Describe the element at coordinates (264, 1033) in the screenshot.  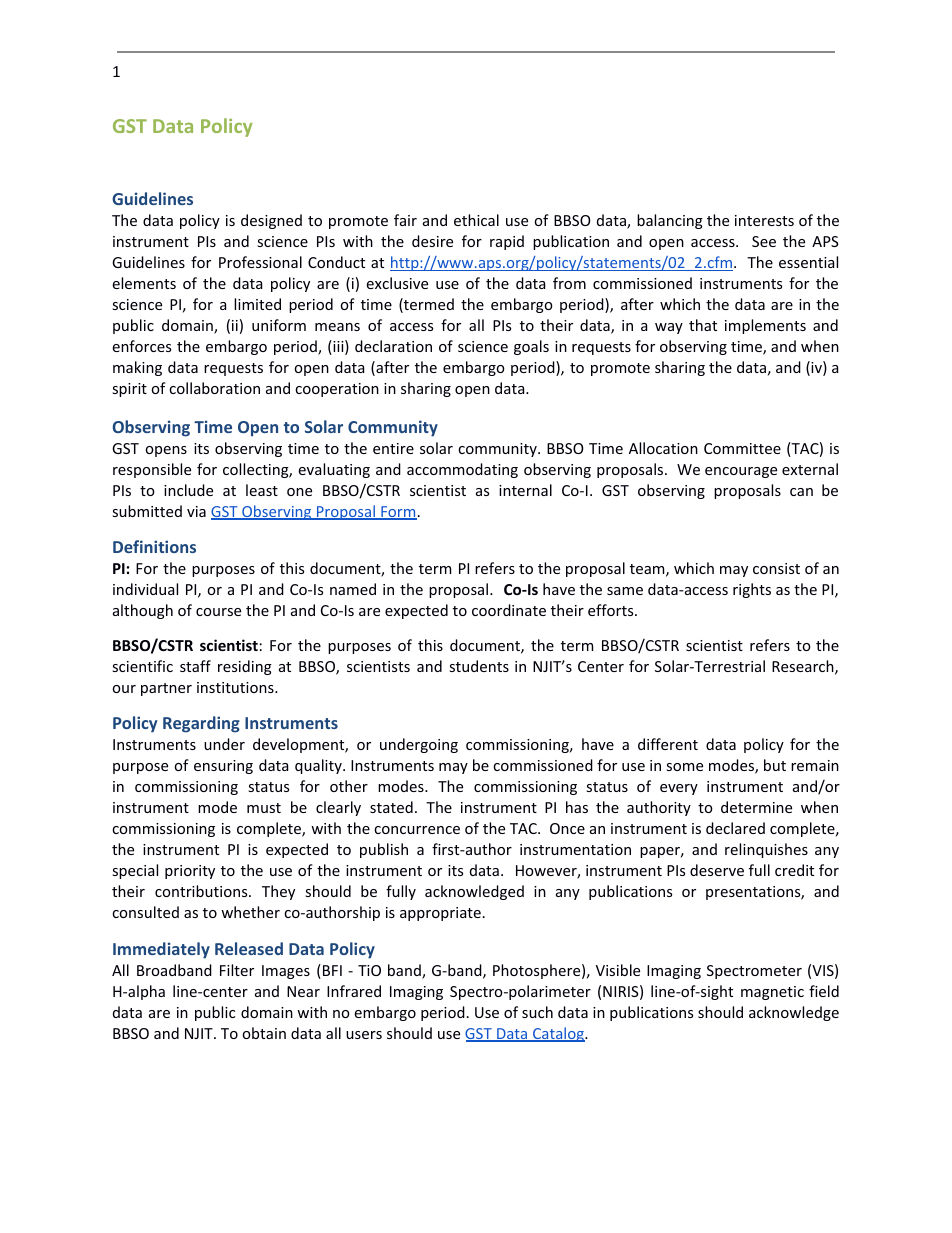
I see `obtain` at that location.
